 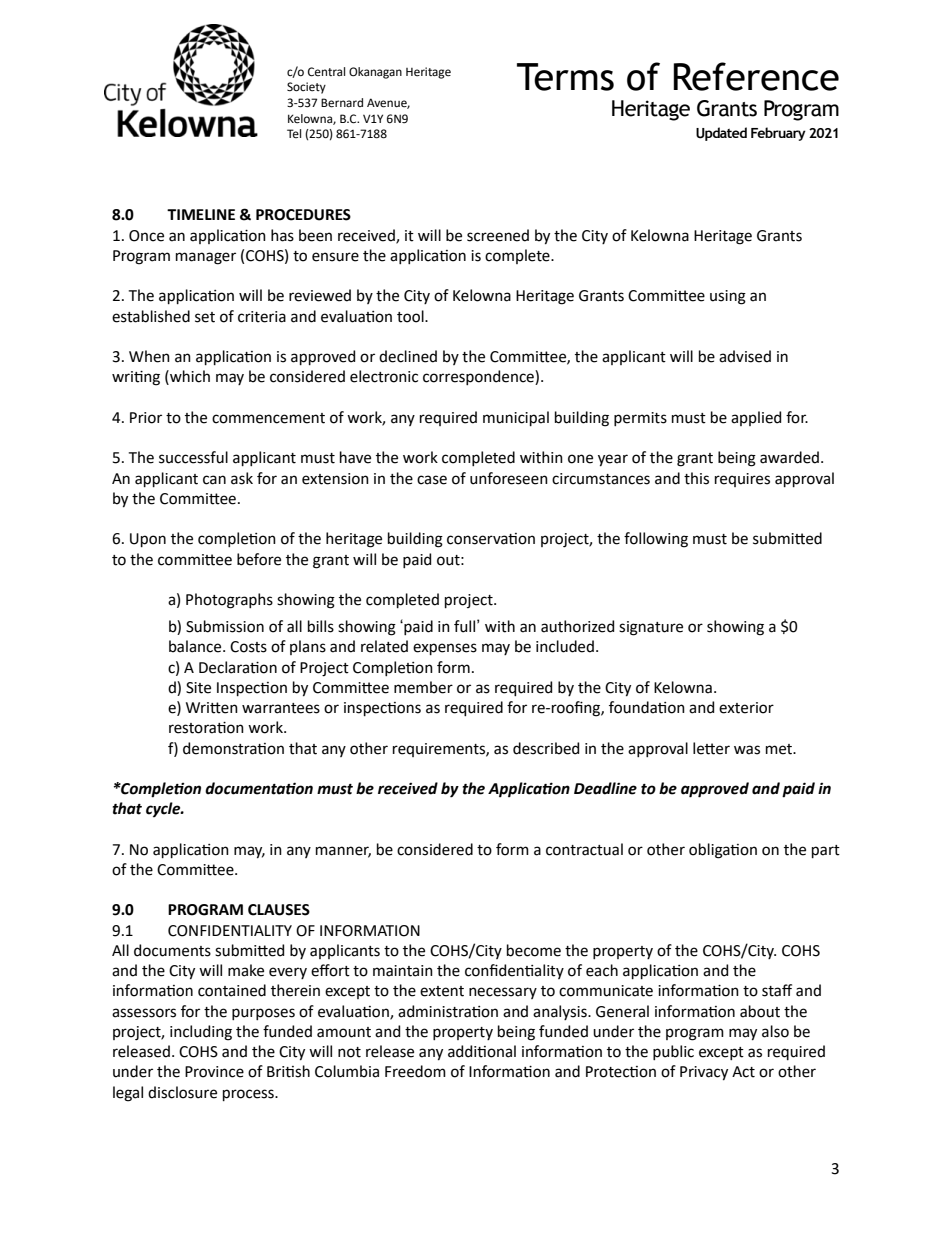 I want to click on Province, so click(x=214, y=1072).
